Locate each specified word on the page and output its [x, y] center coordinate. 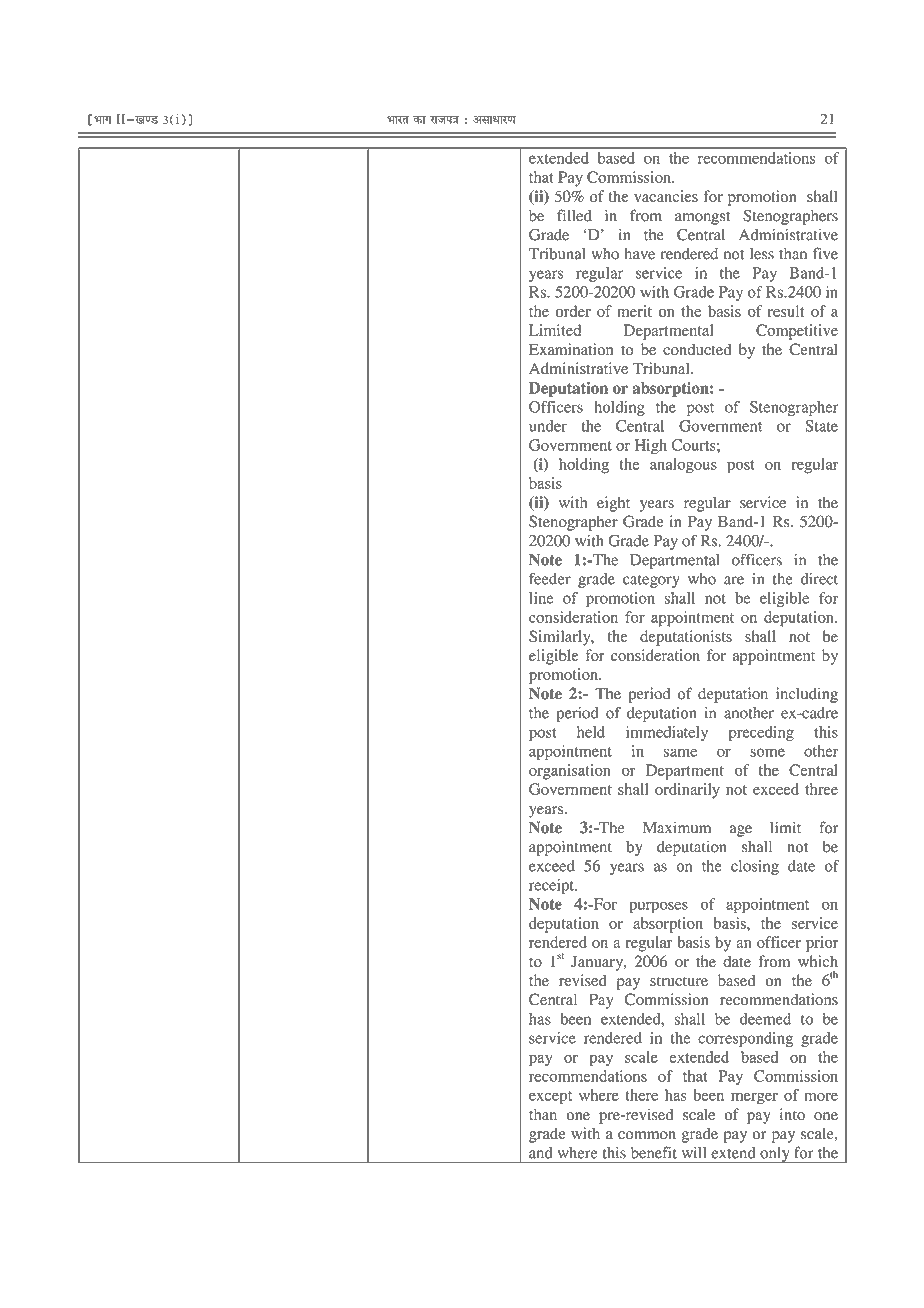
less [762, 254]
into [792, 1114]
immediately [667, 733]
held [591, 732]
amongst [702, 218]
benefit [654, 1152]
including [807, 695]
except [550, 1098]
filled [574, 215]
